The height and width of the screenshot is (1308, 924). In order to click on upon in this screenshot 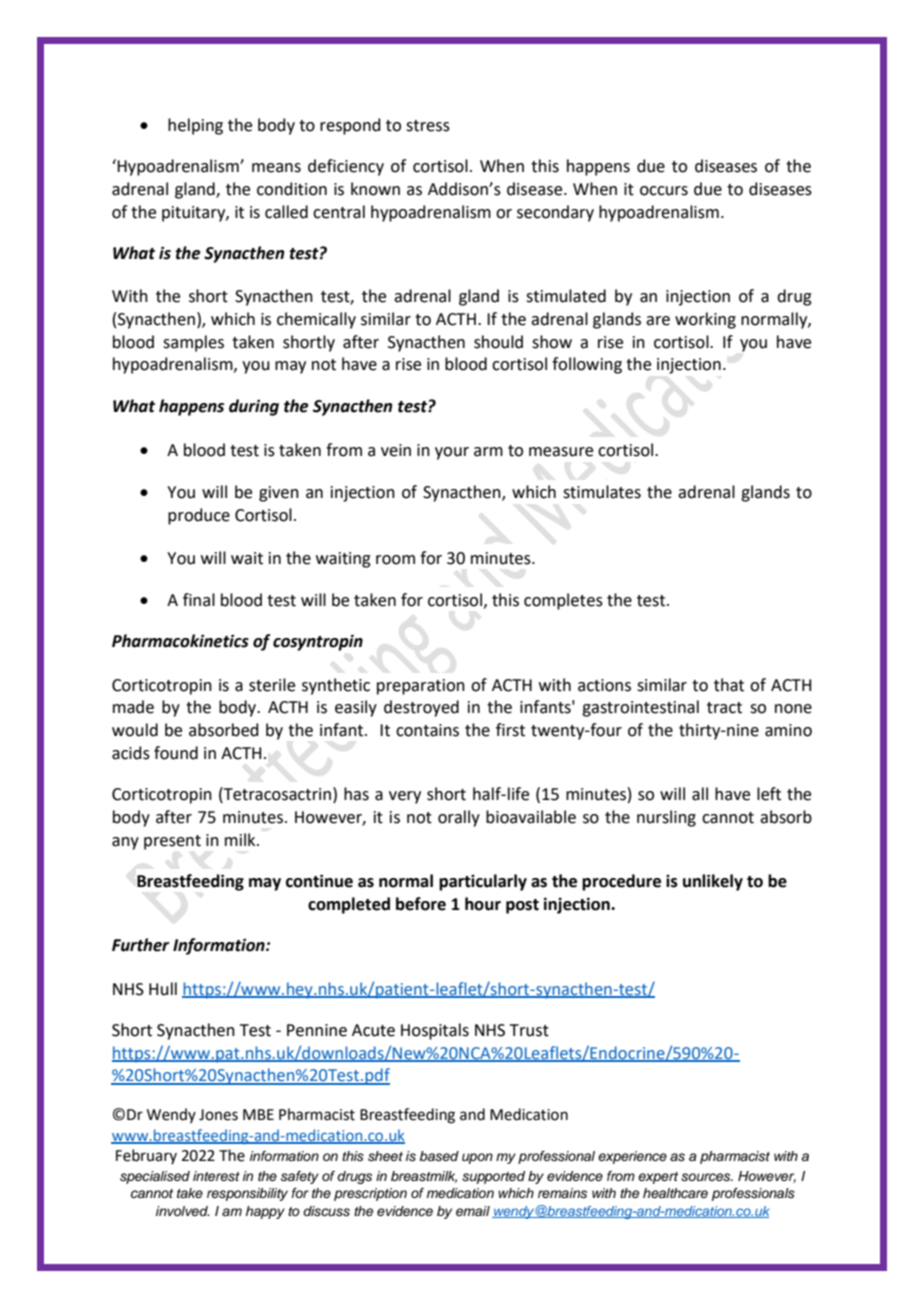, I will do `click(477, 1158)`.
